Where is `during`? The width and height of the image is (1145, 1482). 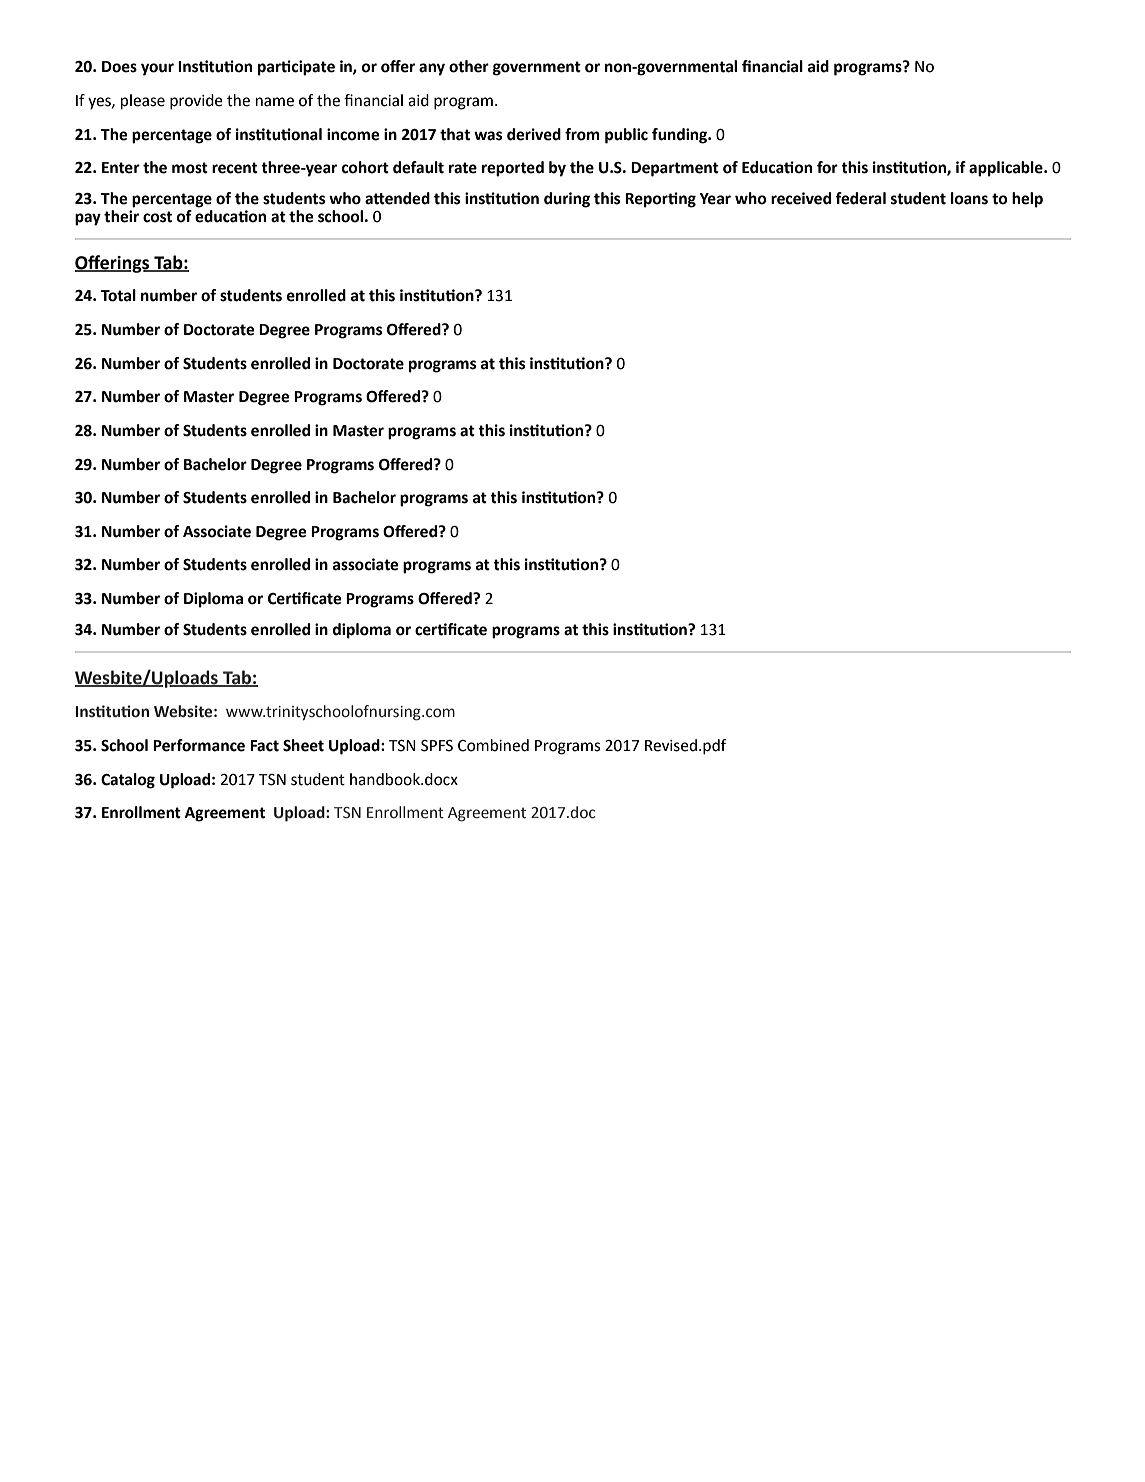
during is located at coordinates (567, 200).
